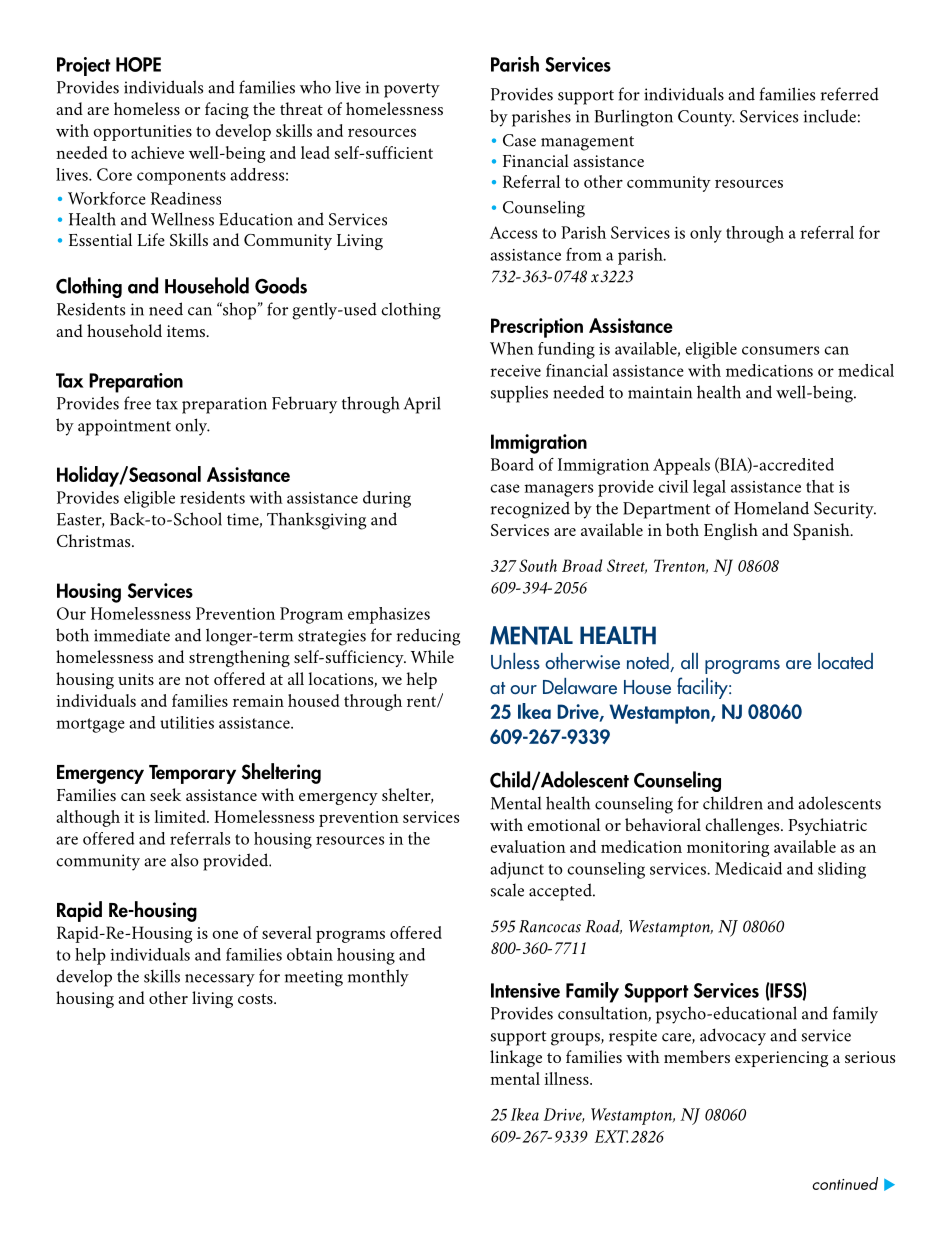 Image resolution: width=952 pixels, height=1233 pixels. I want to click on include, so click(830, 116).
